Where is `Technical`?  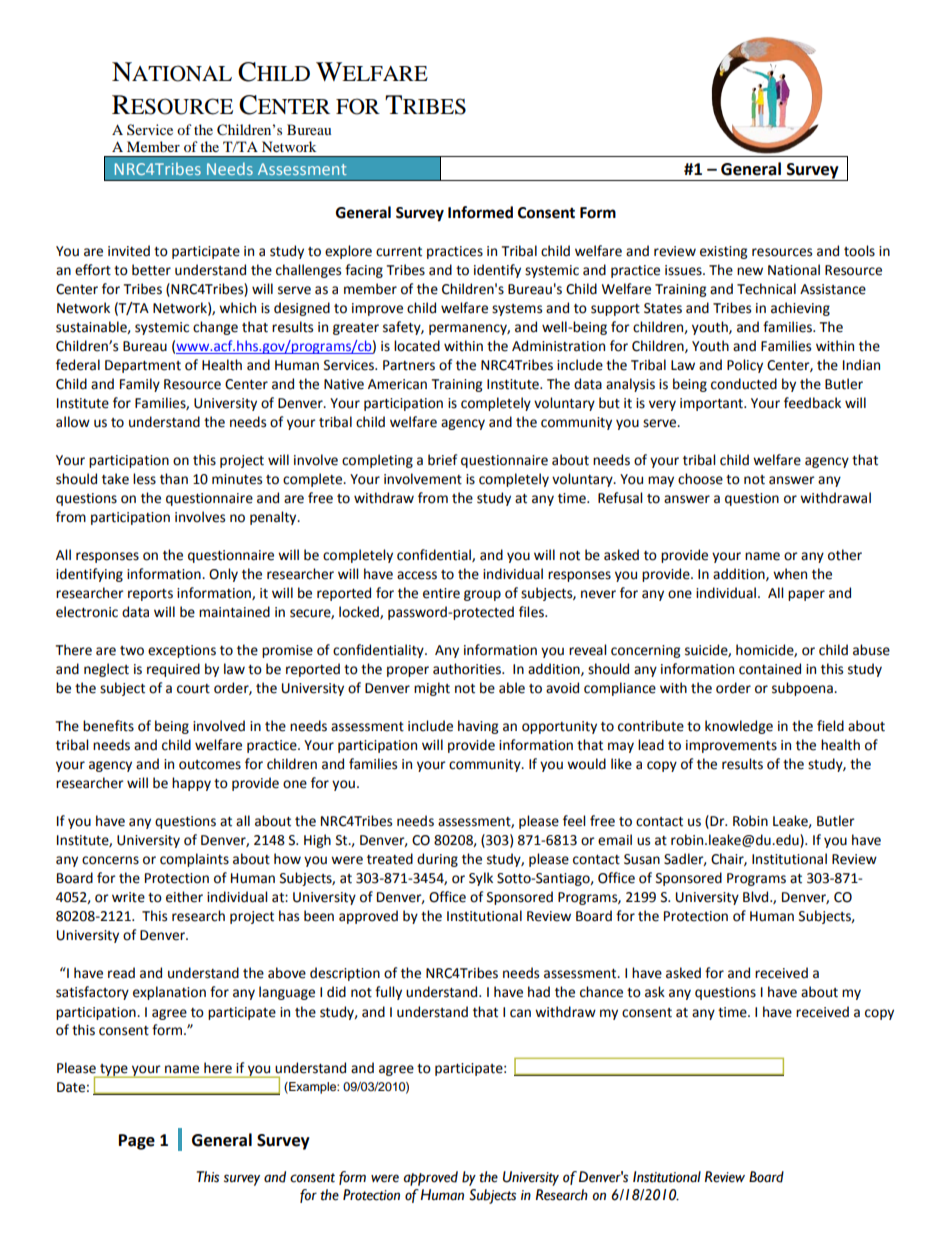 Technical is located at coordinates (766, 289).
